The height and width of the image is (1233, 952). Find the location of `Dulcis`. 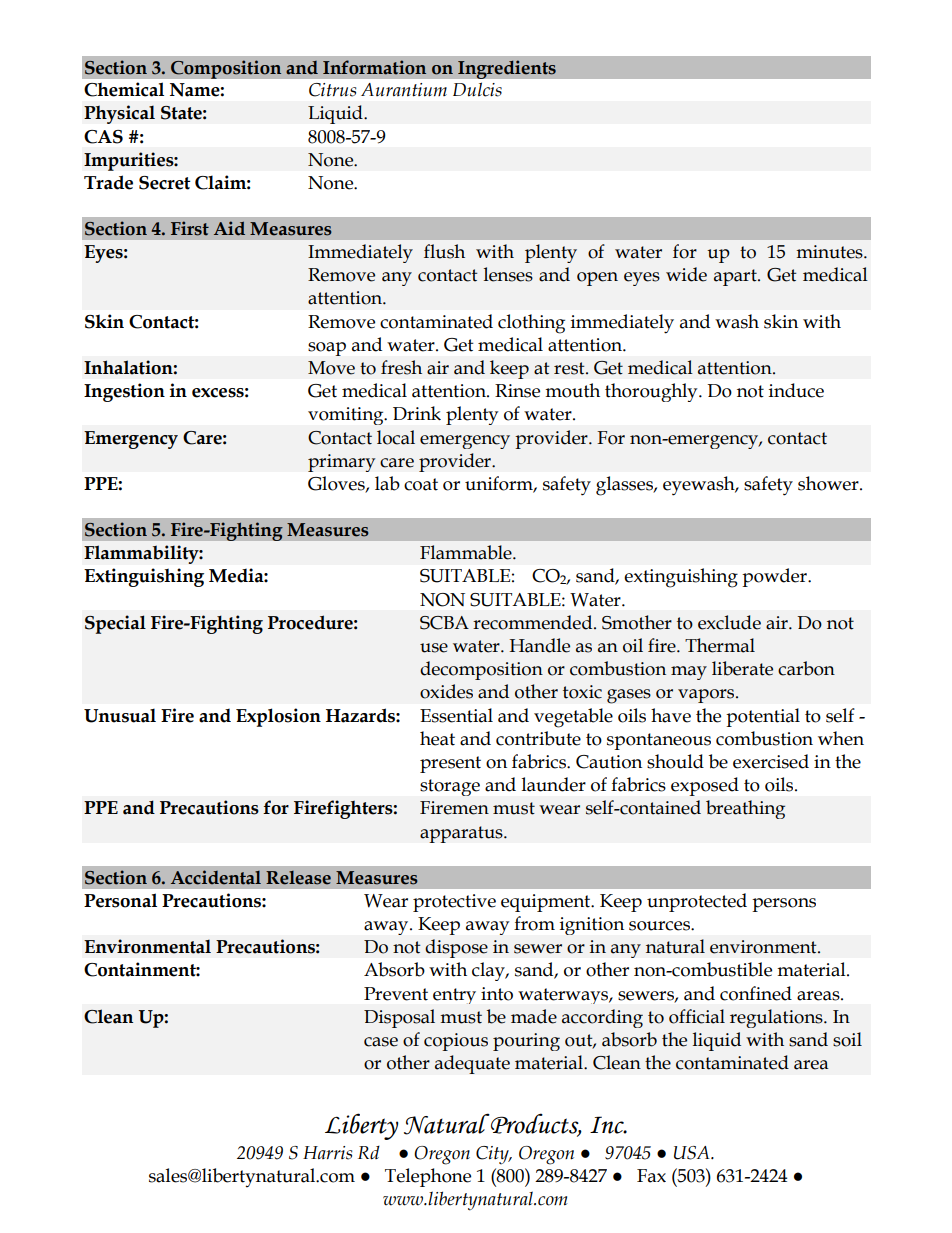

Dulcis is located at coordinates (477, 89).
